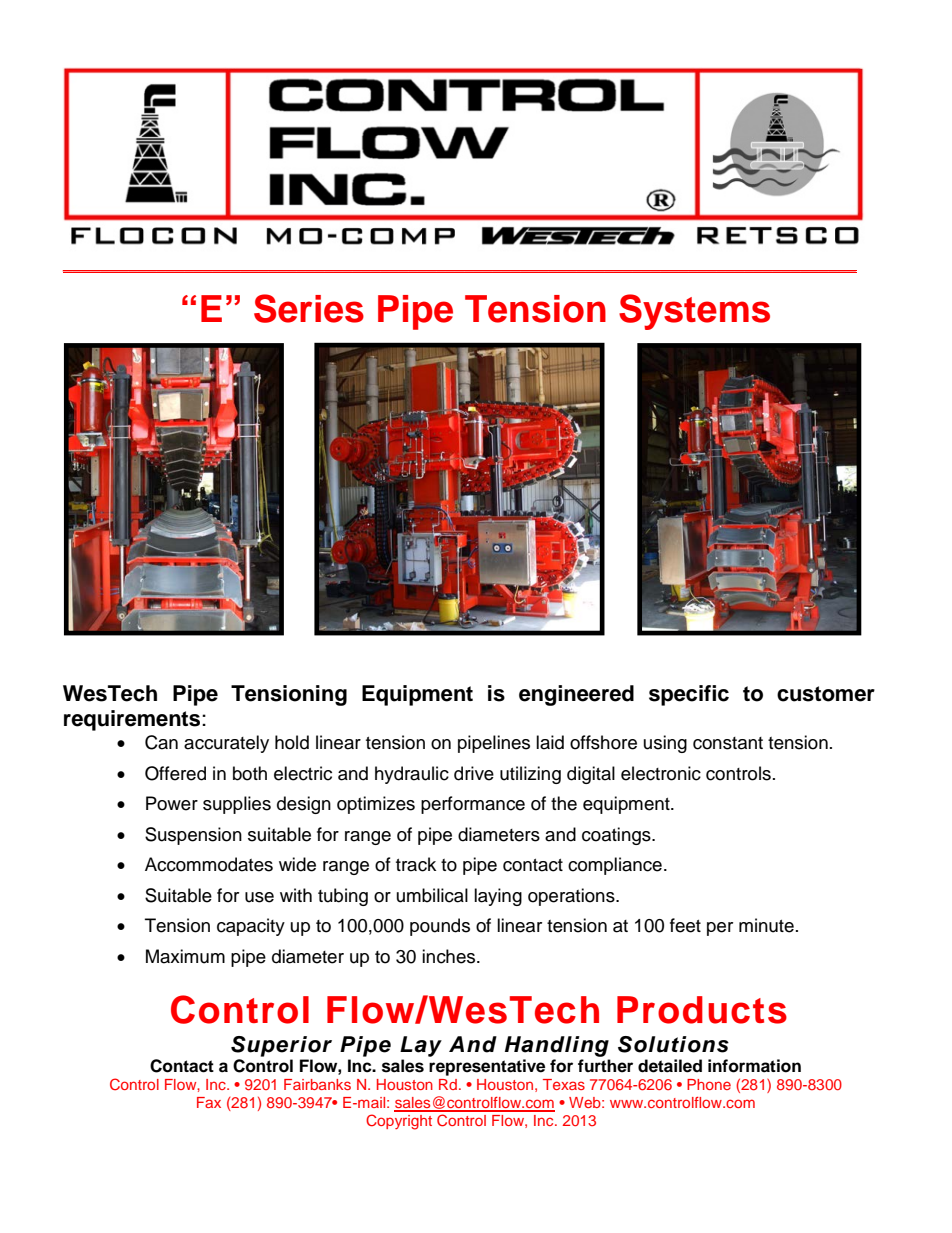 The image size is (952, 1233). Describe the element at coordinates (694, 312) in the page. I see `Systems` at that location.
